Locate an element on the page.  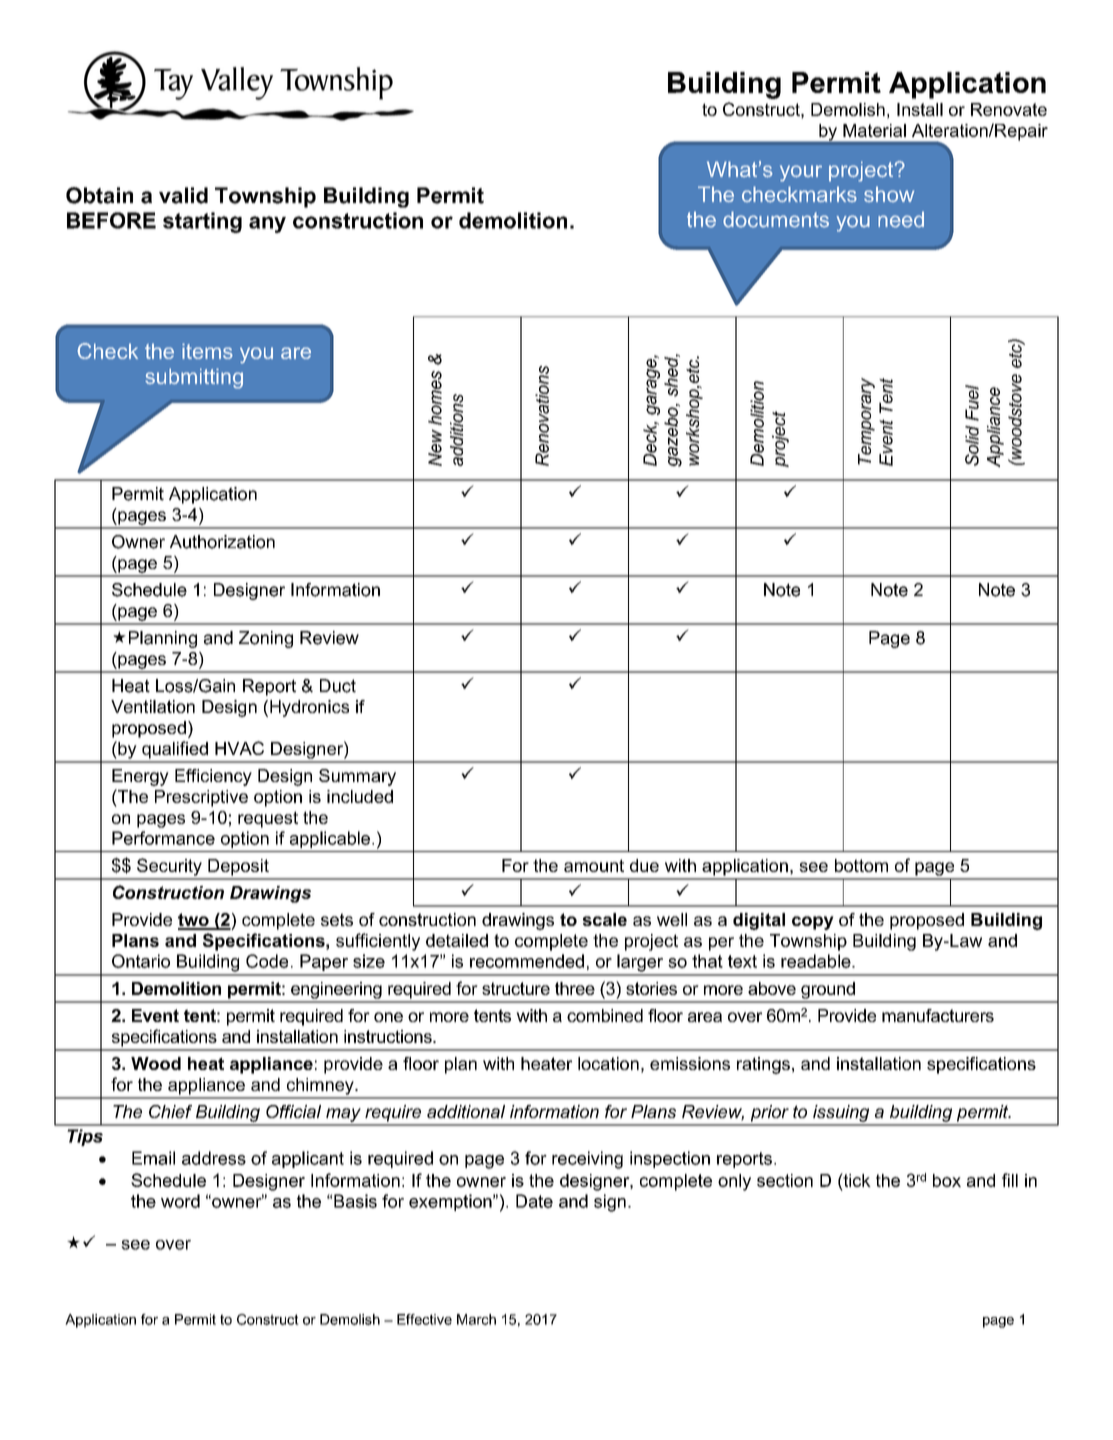
documents is located at coordinates (776, 219).
